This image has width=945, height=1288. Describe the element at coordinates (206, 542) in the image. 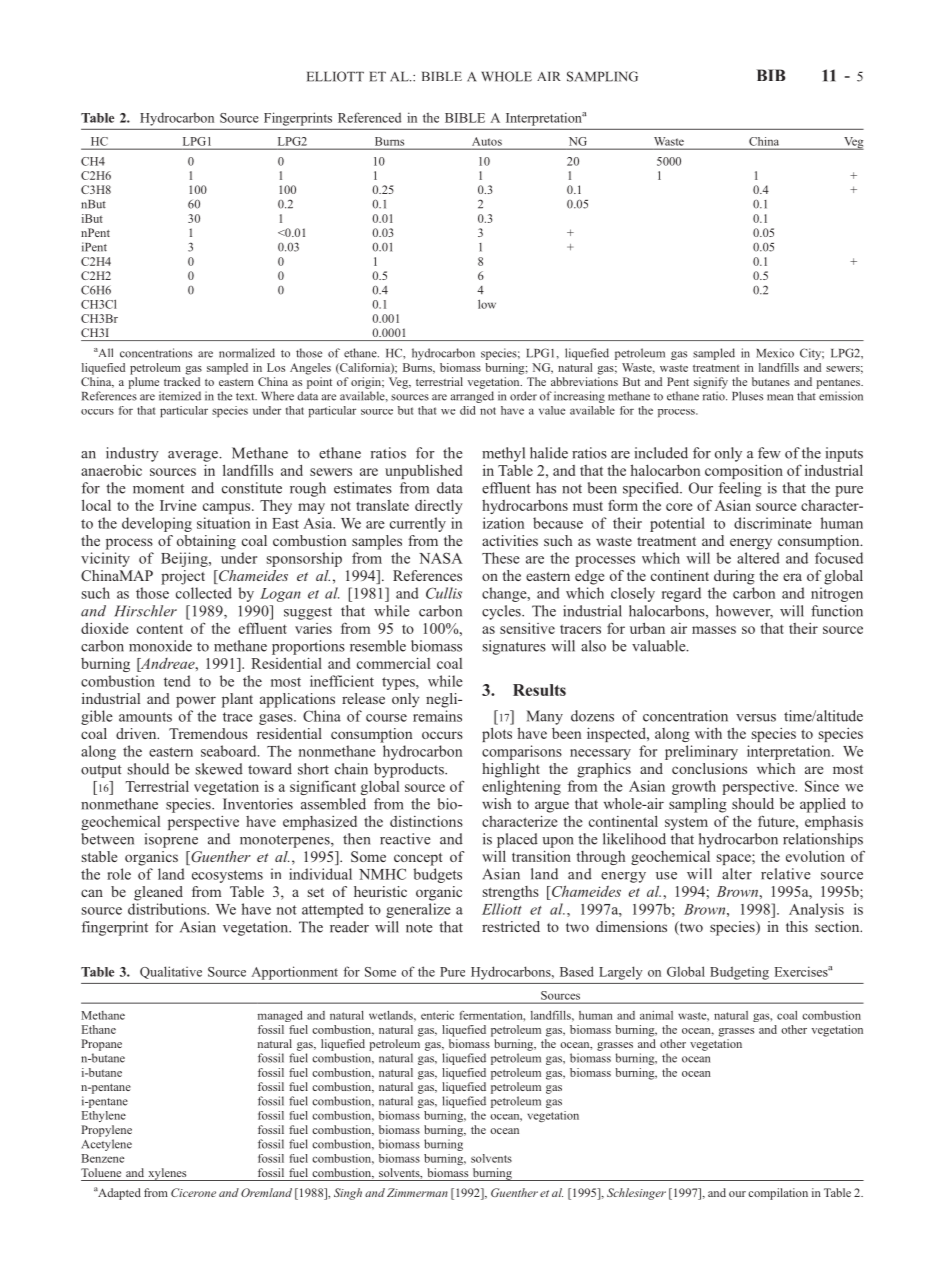

I see `obtaining` at that location.
